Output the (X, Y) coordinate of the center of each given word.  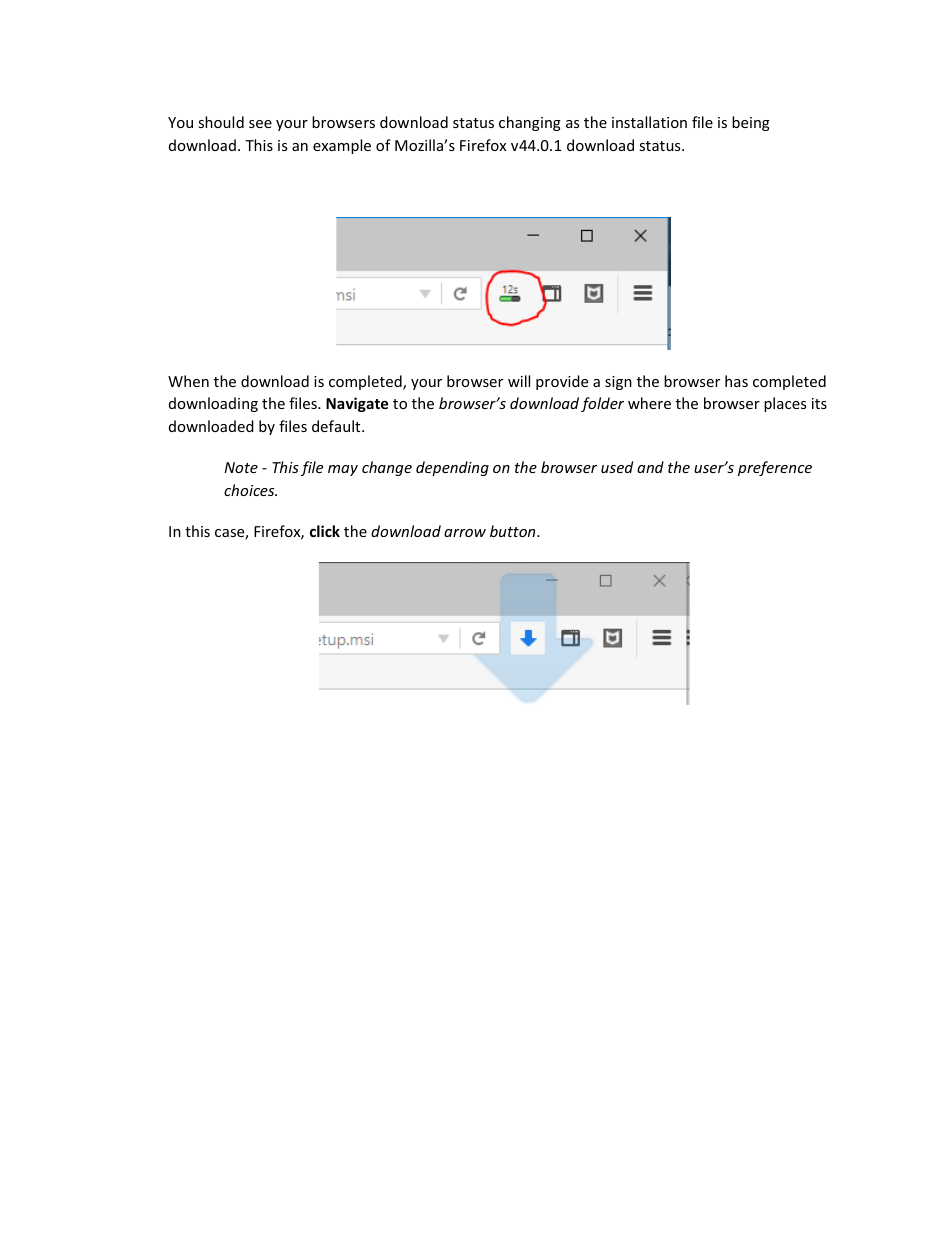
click (325, 531)
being (751, 123)
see (260, 124)
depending (452, 468)
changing (530, 123)
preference (775, 468)
